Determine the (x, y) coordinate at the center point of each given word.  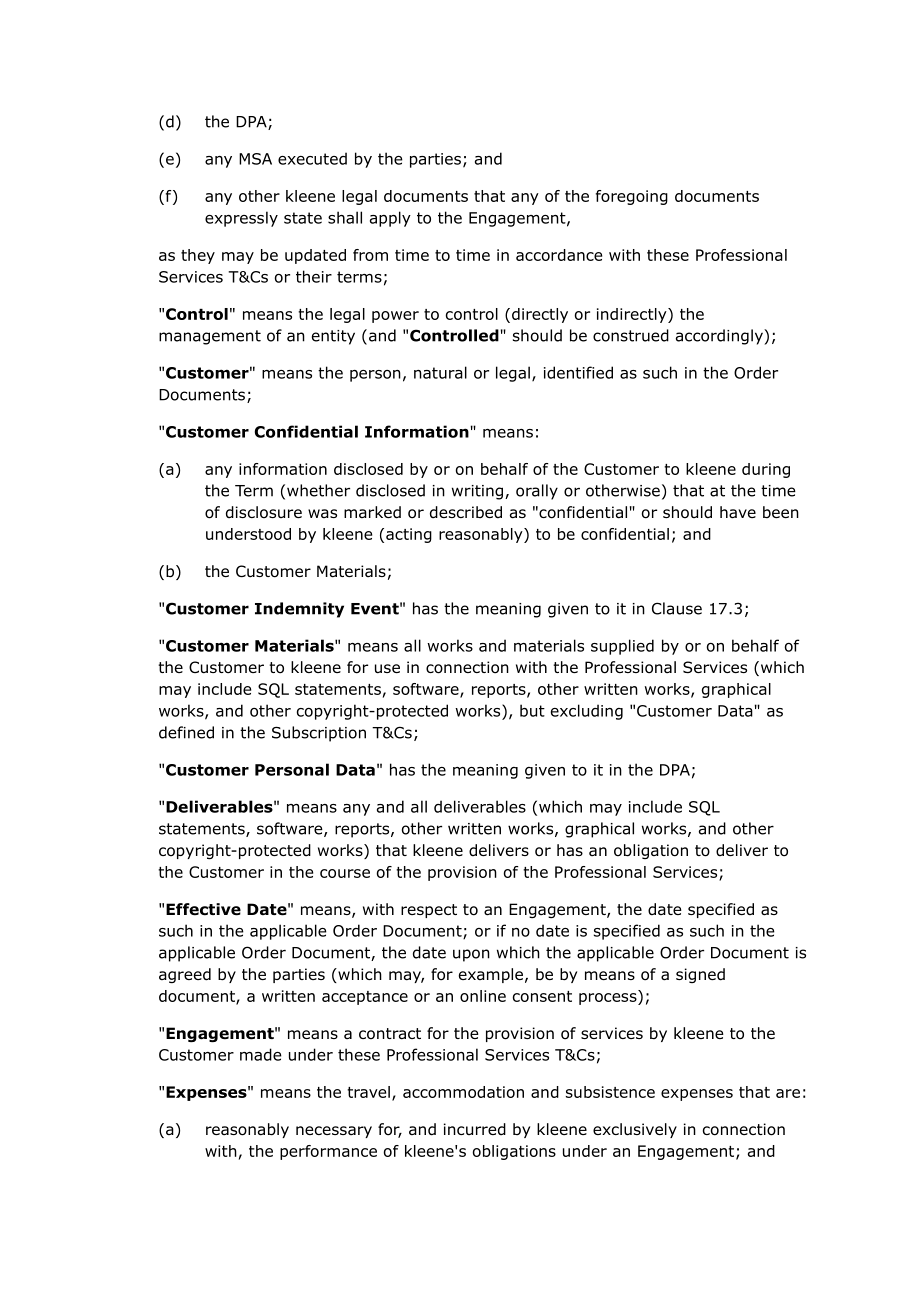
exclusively (635, 1130)
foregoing (632, 197)
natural (440, 372)
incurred (475, 1129)
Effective (203, 909)
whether (318, 490)
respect (429, 911)
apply (390, 219)
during (766, 470)
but (532, 710)
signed (700, 975)
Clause (677, 608)
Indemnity (299, 610)
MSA (255, 159)
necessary (334, 1132)
